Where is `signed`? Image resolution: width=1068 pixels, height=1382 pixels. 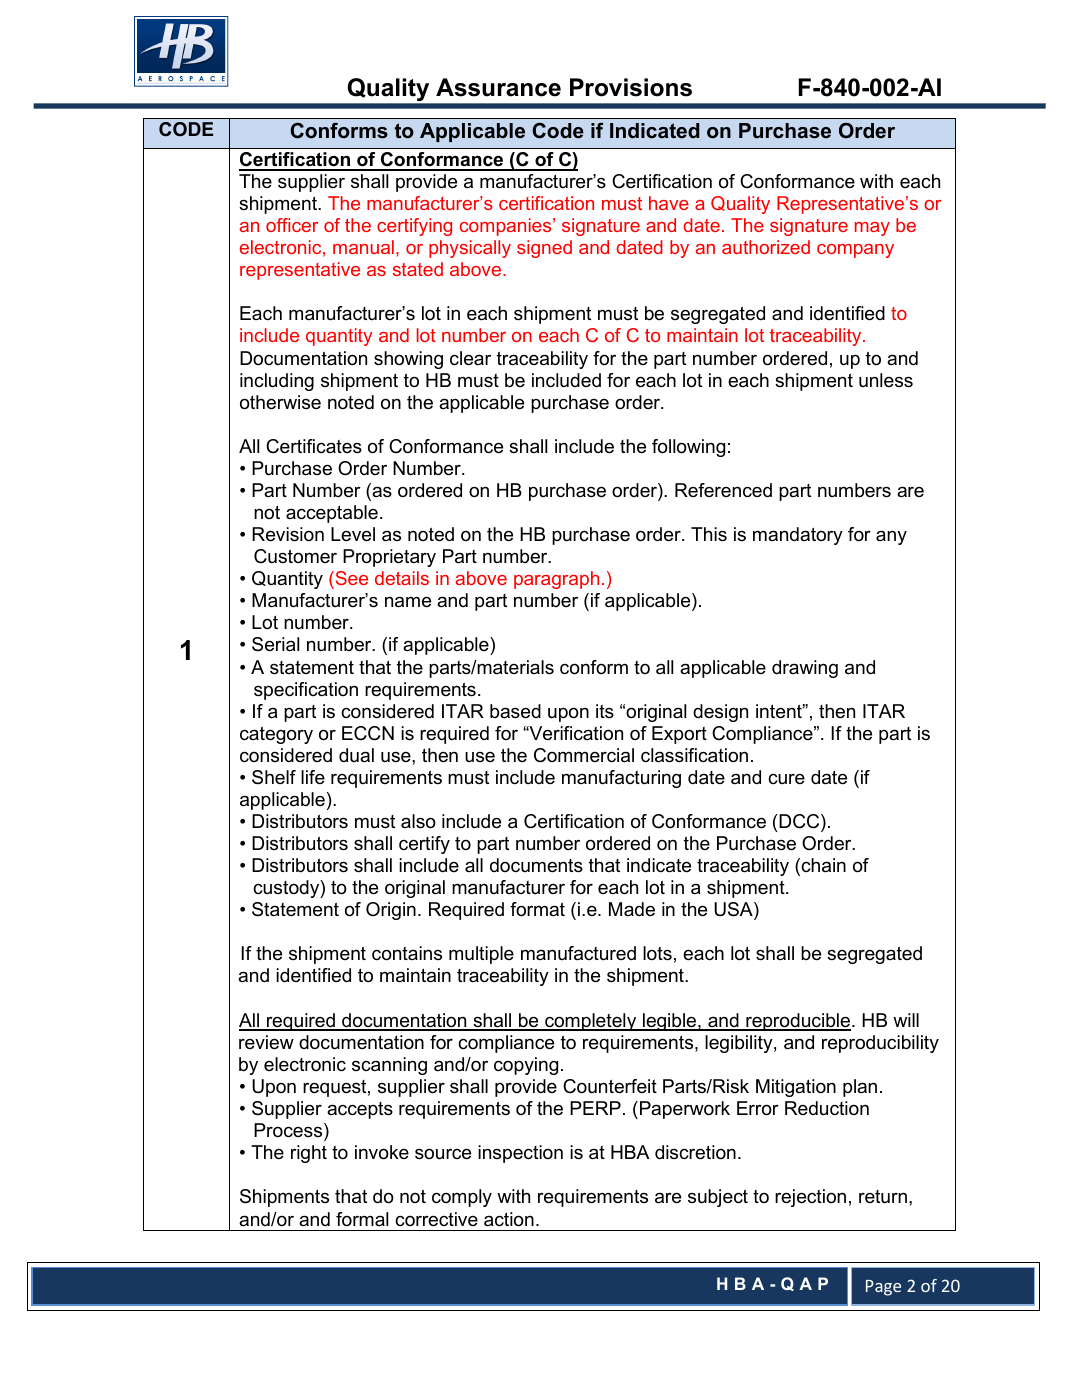
signed is located at coordinates (544, 249).
